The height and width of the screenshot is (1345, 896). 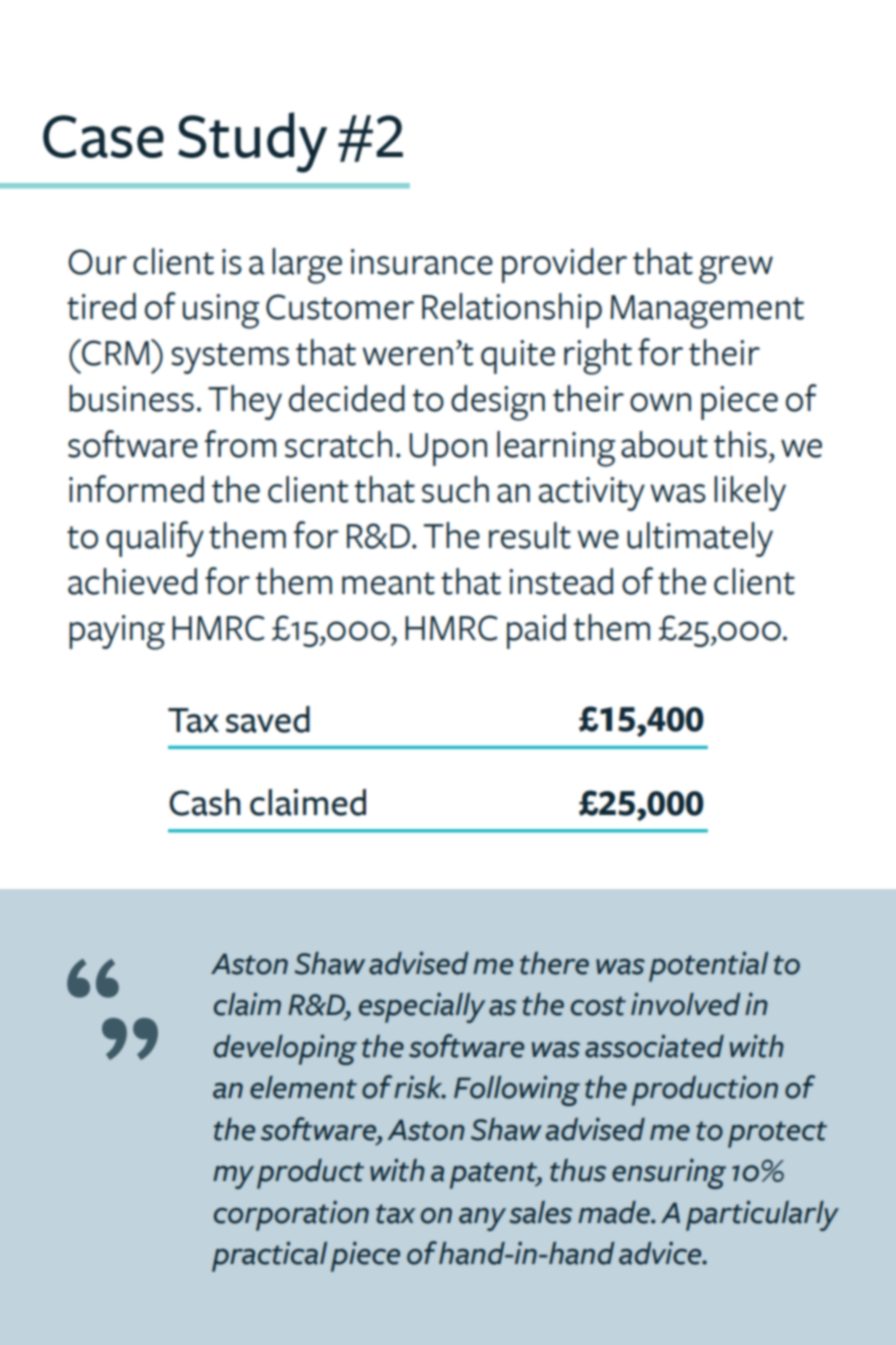 I want to click on Study, so click(x=252, y=142).
